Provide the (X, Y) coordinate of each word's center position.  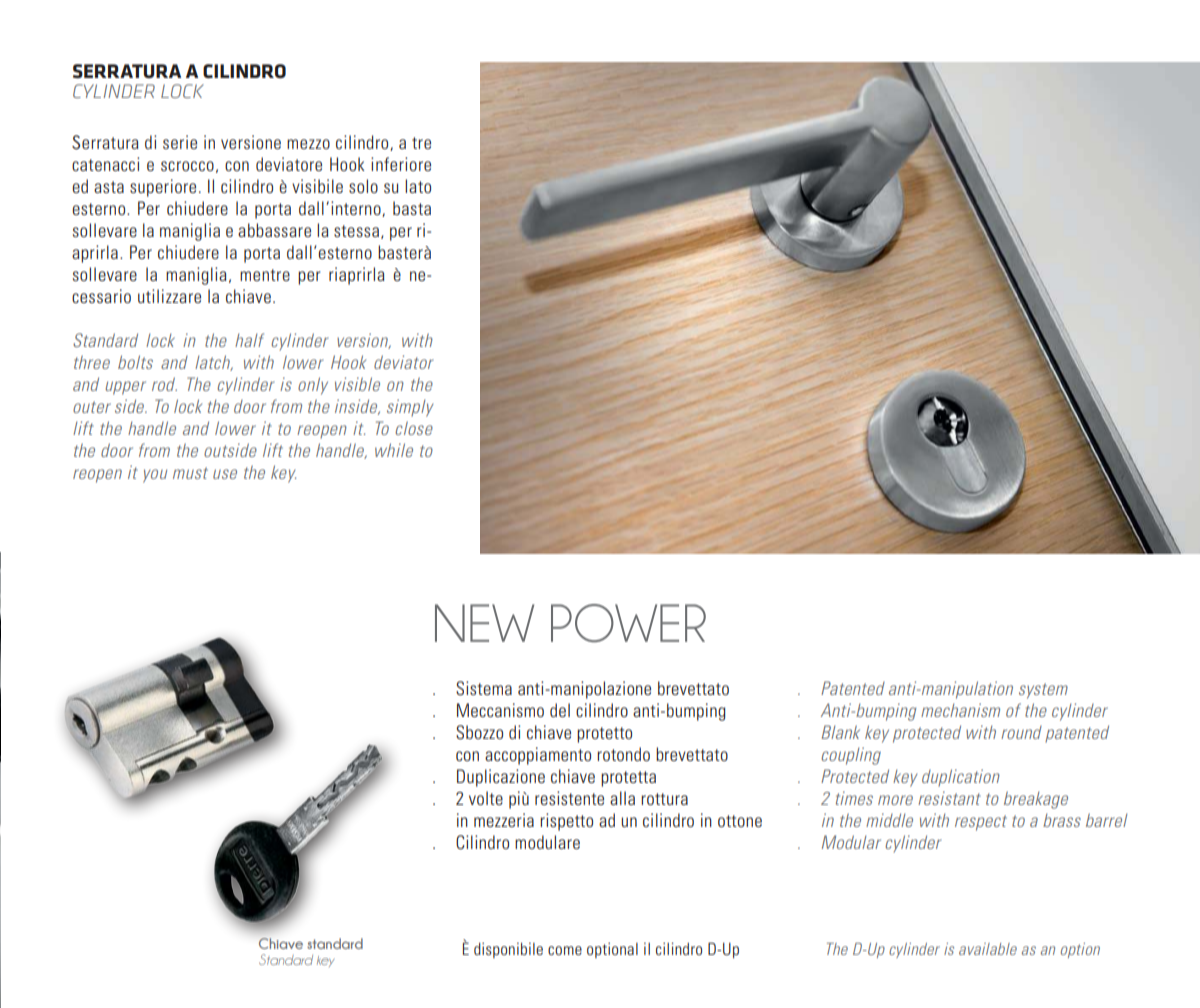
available (988, 949)
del (560, 710)
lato (418, 186)
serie (180, 142)
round (1021, 732)
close (414, 428)
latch (214, 363)
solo (363, 186)
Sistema (484, 688)
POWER (628, 623)
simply (410, 408)
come (565, 950)
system (1043, 691)
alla (622, 798)
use (225, 474)
